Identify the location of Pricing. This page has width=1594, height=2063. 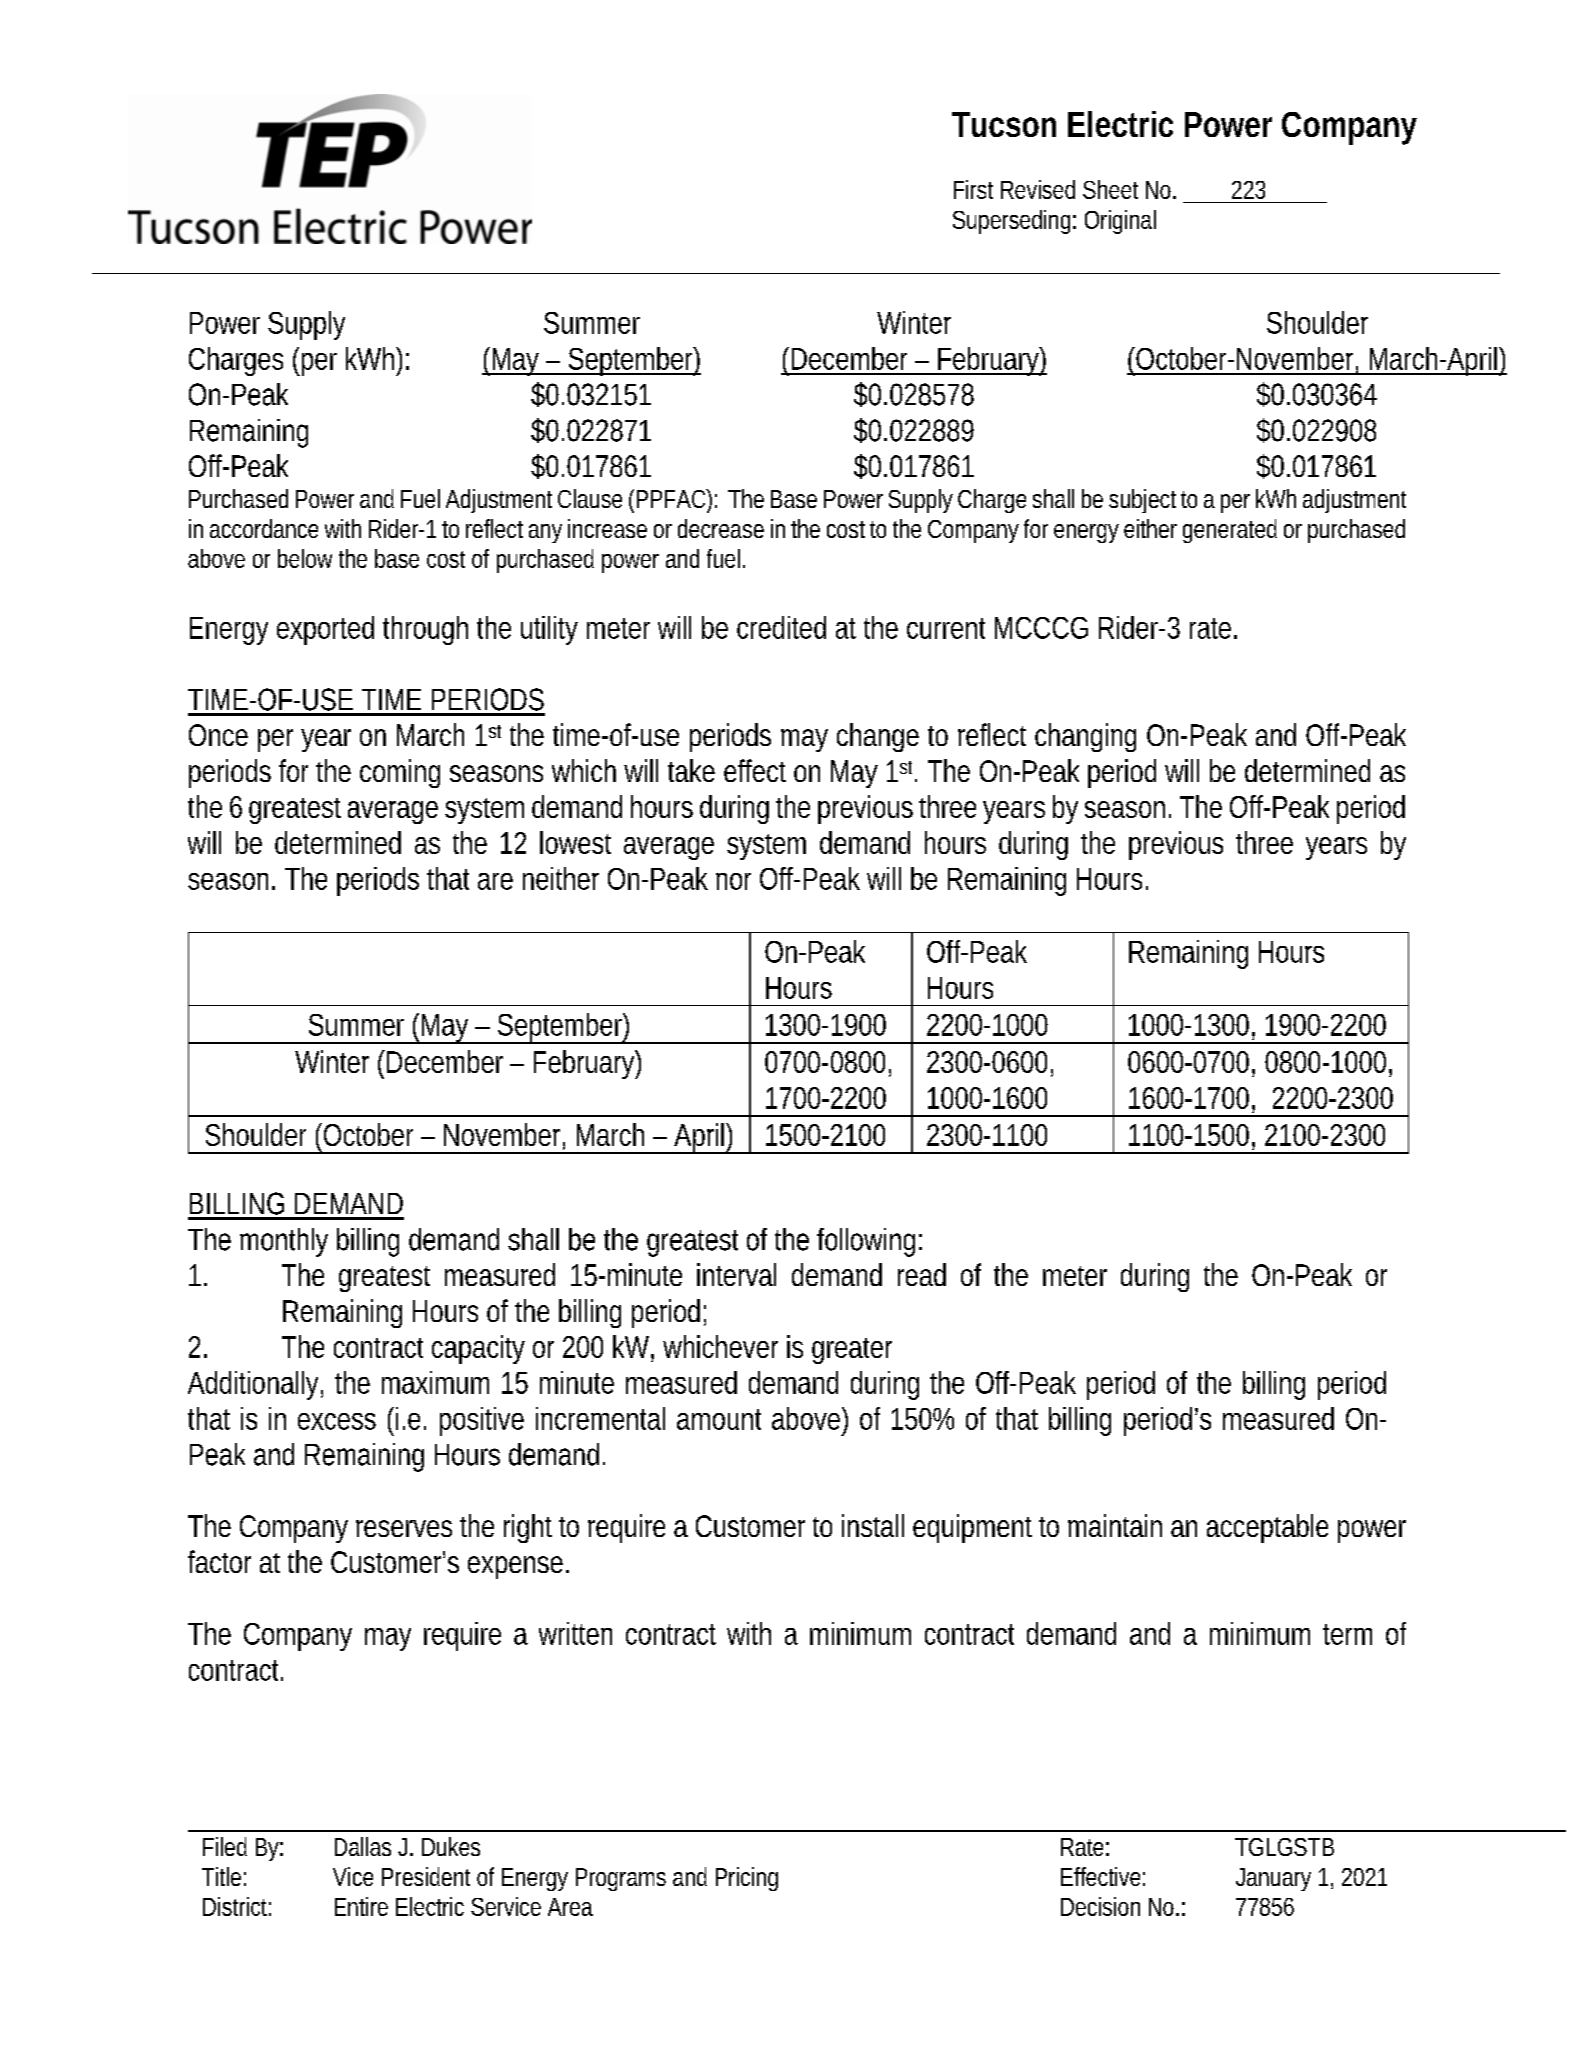
(747, 1879).
